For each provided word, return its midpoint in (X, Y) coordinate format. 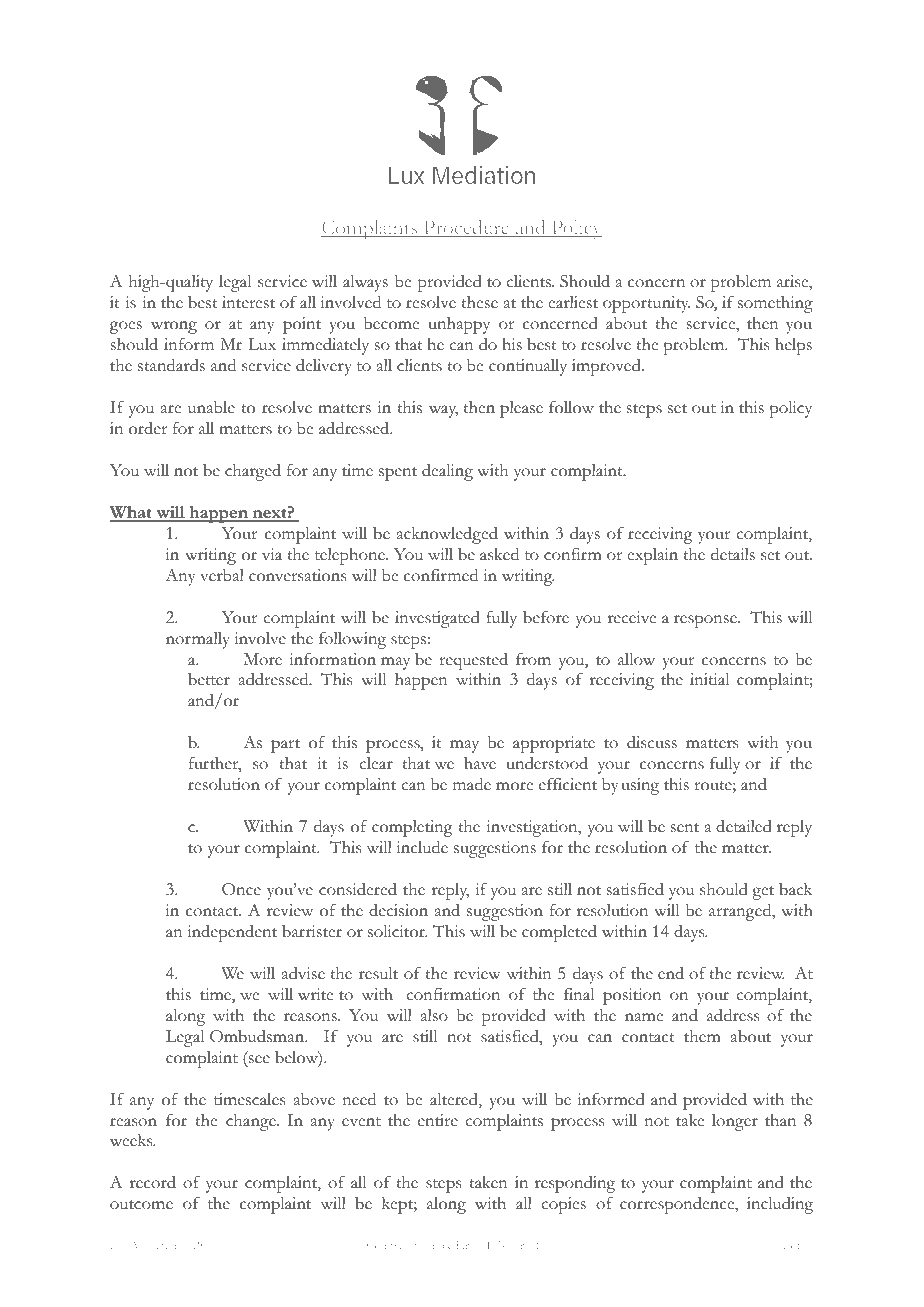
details (733, 554)
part (285, 746)
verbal (222, 575)
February (508, 1246)
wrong (174, 327)
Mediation (156, 1245)
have (480, 763)
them (702, 1036)
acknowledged (447, 535)
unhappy (459, 325)
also (434, 1015)
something (775, 304)
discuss (652, 742)
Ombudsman (258, 1036)
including (780, 1205)
